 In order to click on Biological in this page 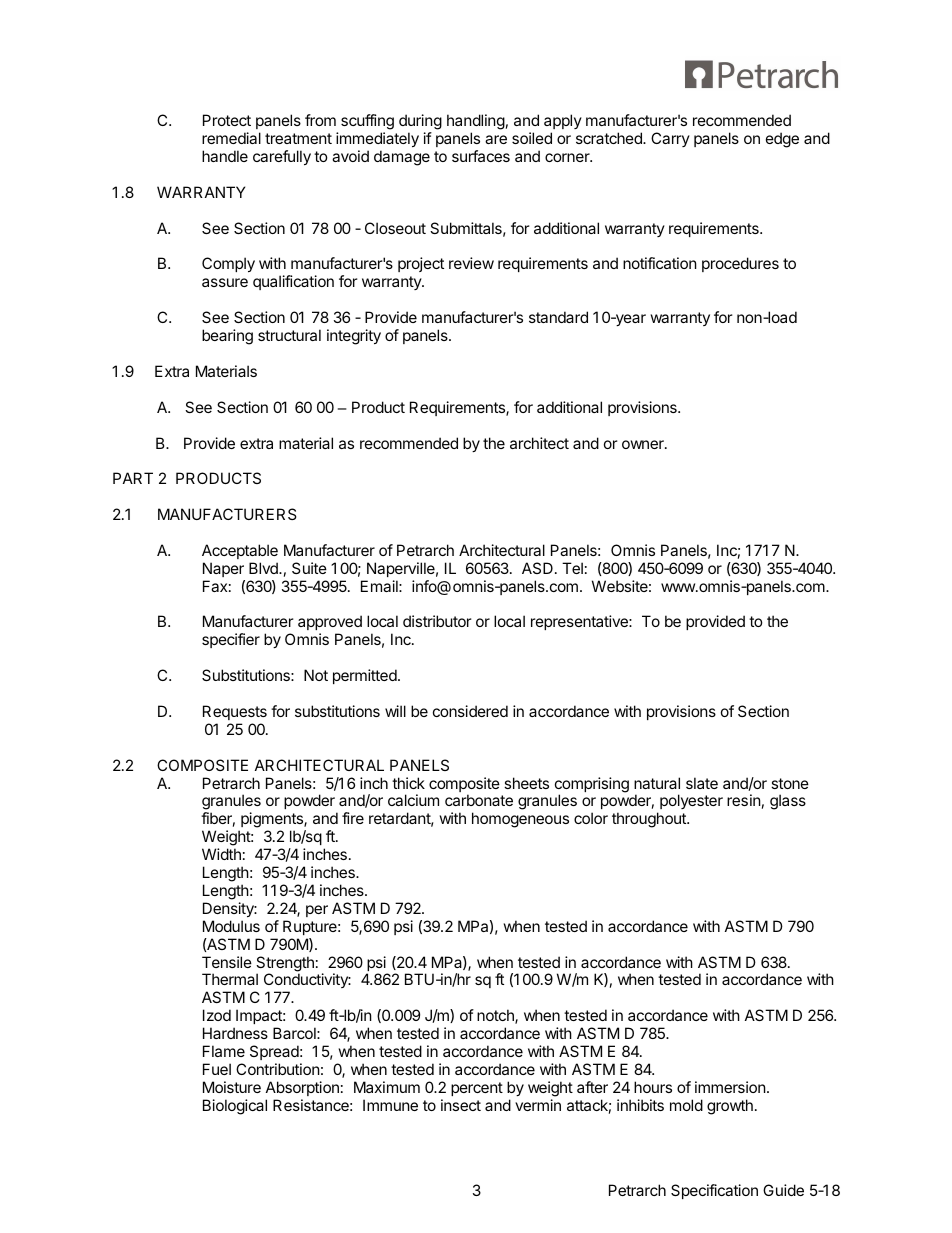, I will do `click(235, 1107)`.
